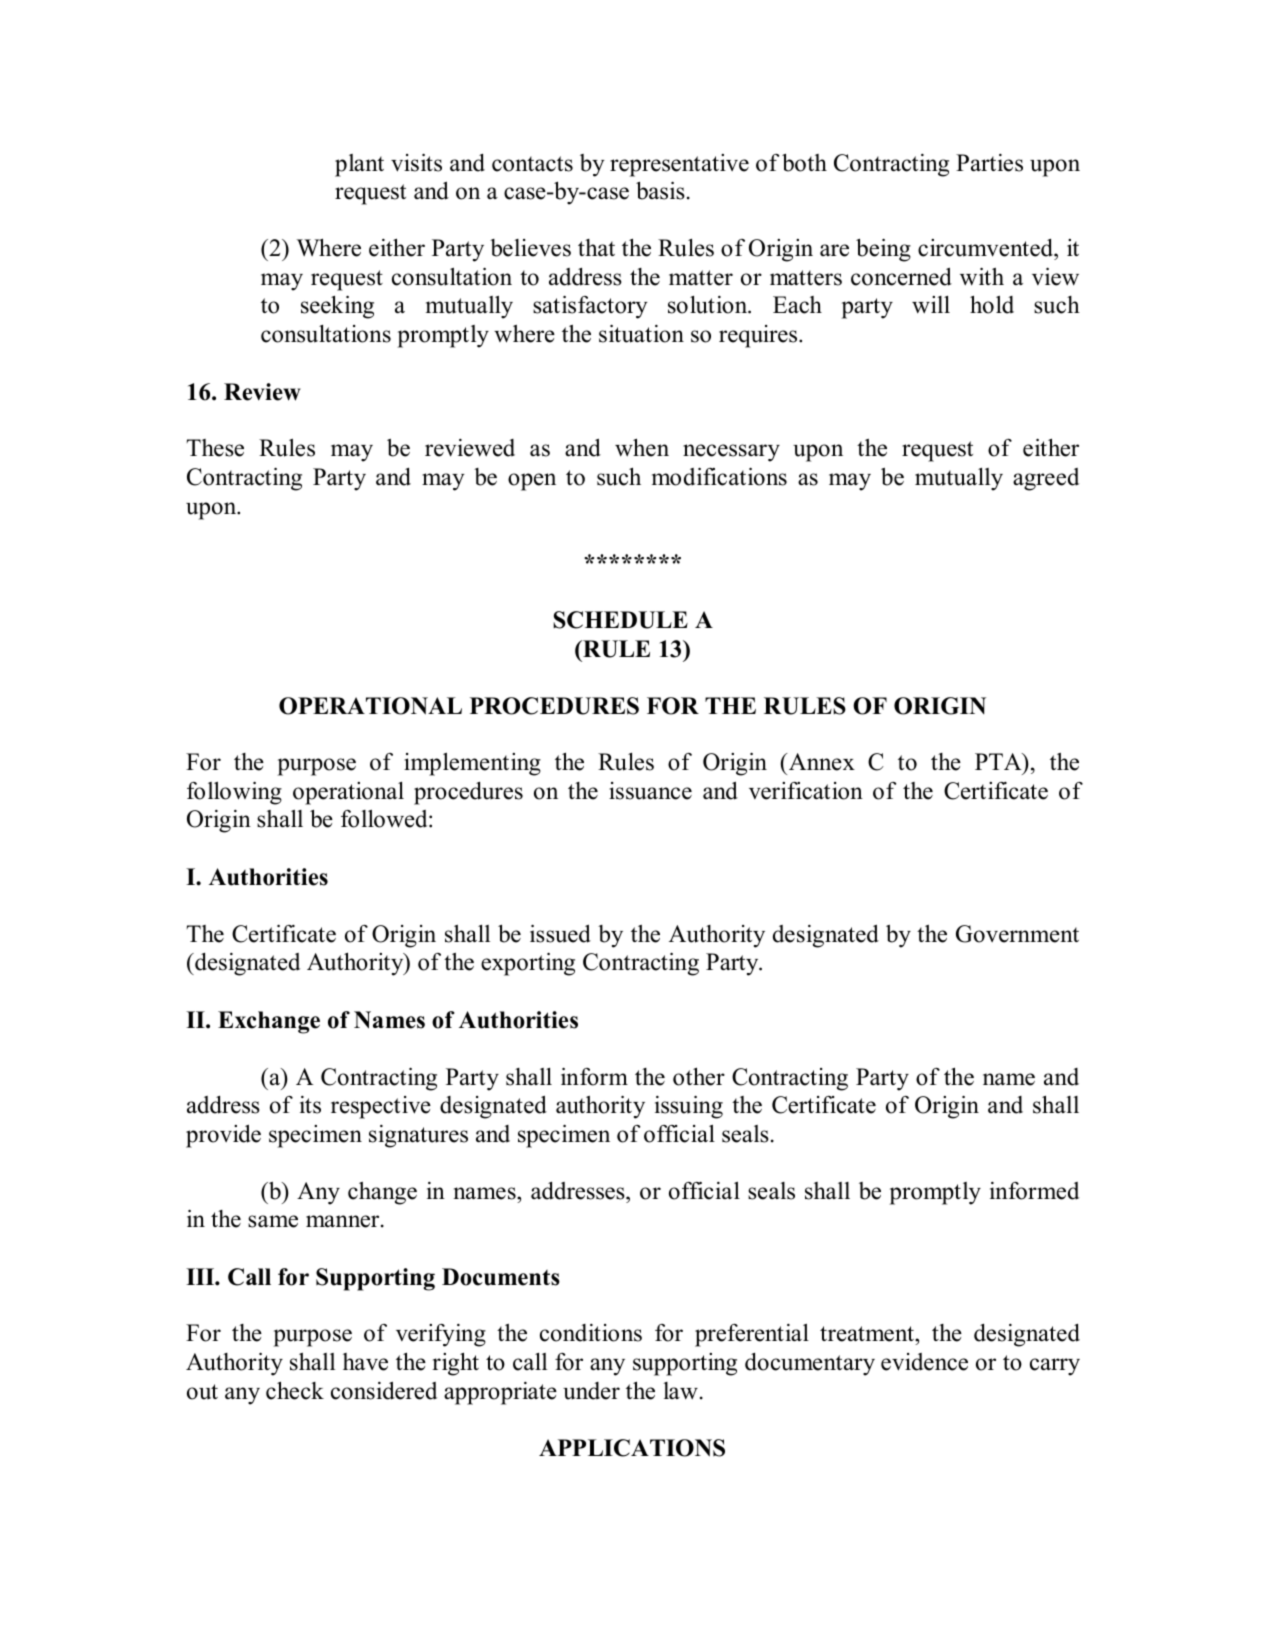  I want to click on issuance, so click(650, 791).
